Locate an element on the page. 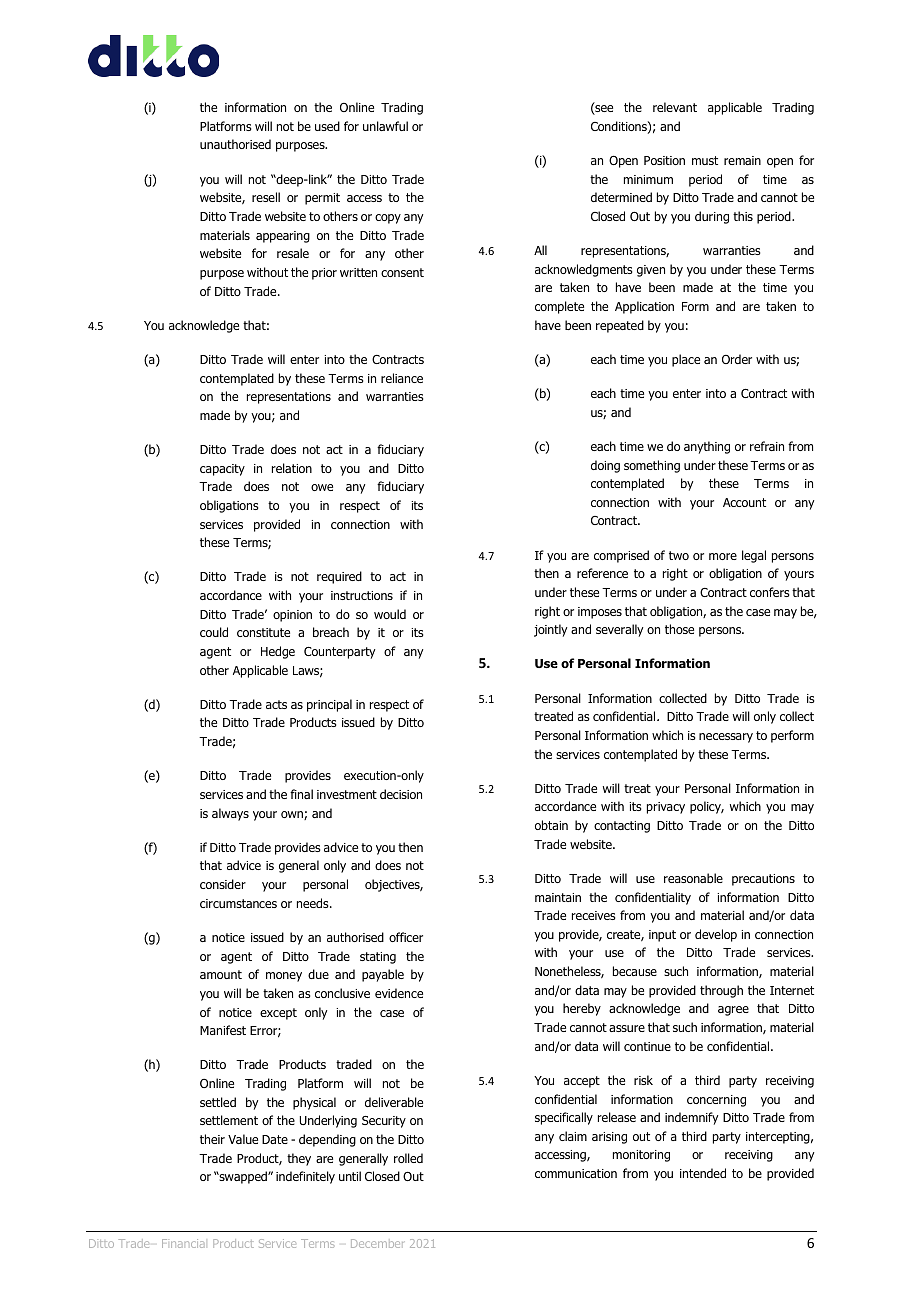 The width and height of the page is (924, 1308). relation is located at coordinates (292, 468).
